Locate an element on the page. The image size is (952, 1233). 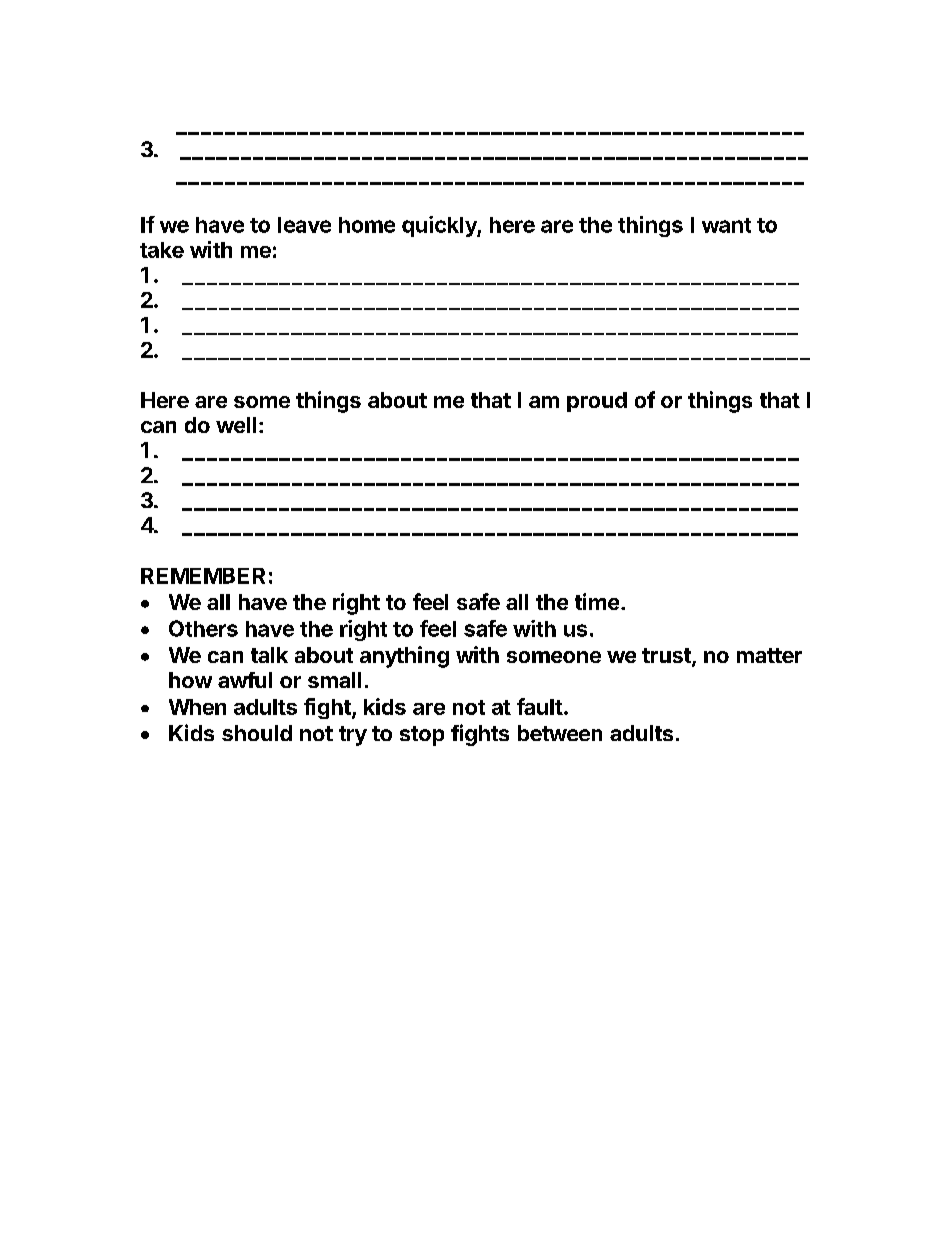
Others is located at coordinates (203, 628).
